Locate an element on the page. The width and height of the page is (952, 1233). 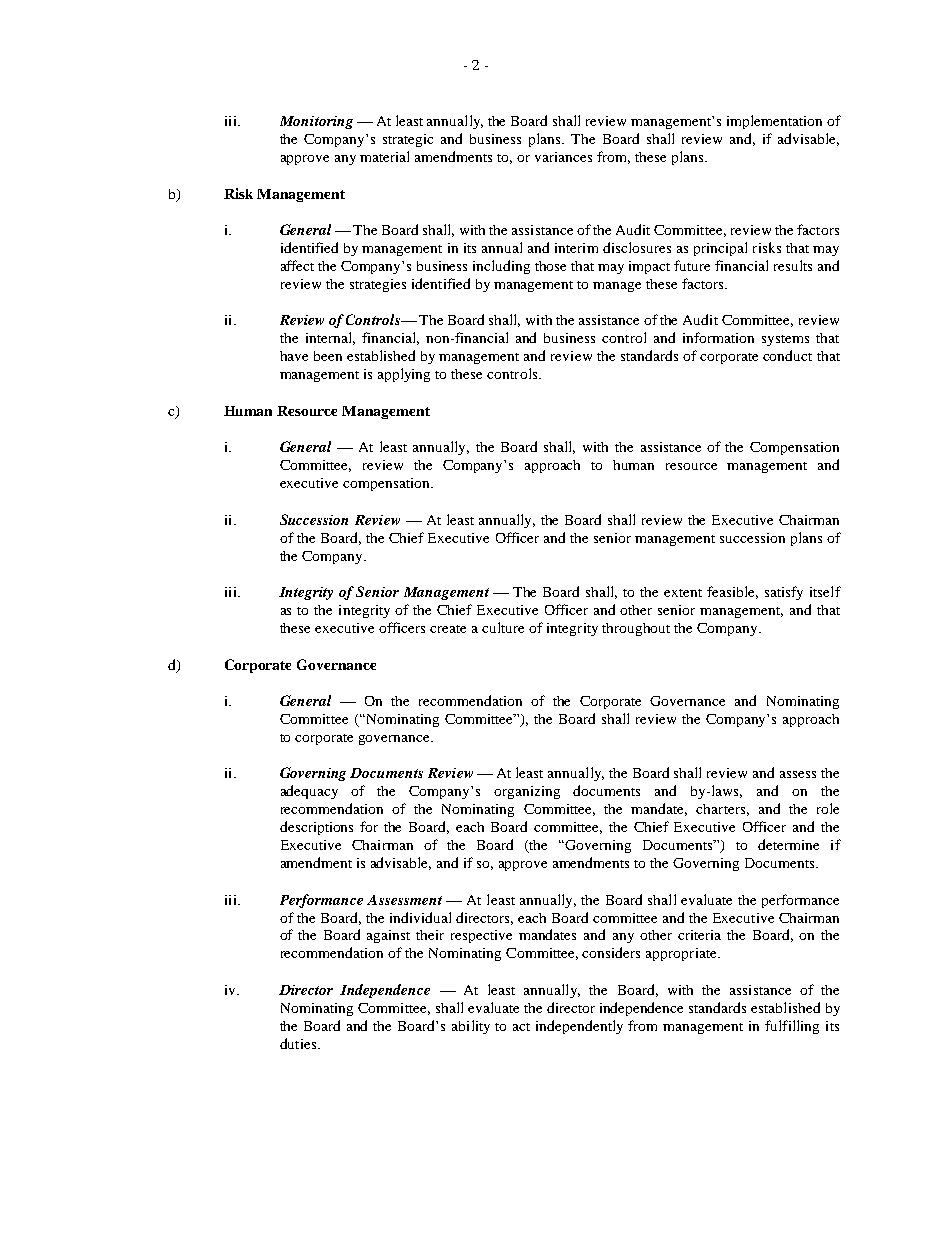
fulfilling is located at coordinates (792, 1027).
